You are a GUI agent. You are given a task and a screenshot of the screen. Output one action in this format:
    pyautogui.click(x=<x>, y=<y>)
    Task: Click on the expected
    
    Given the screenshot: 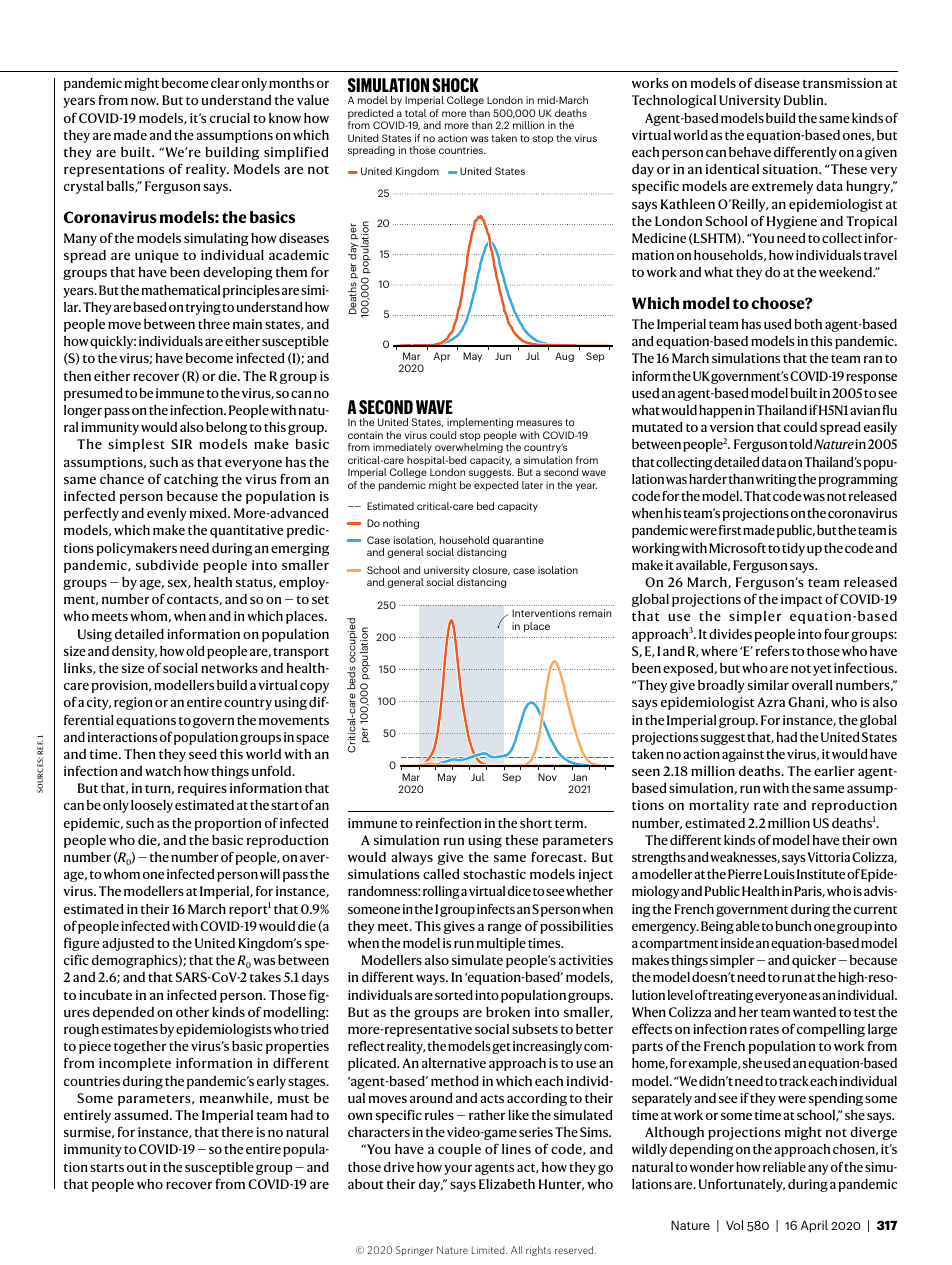 What is the action you would take?
    pyautogui.click(x=496, y=486)
